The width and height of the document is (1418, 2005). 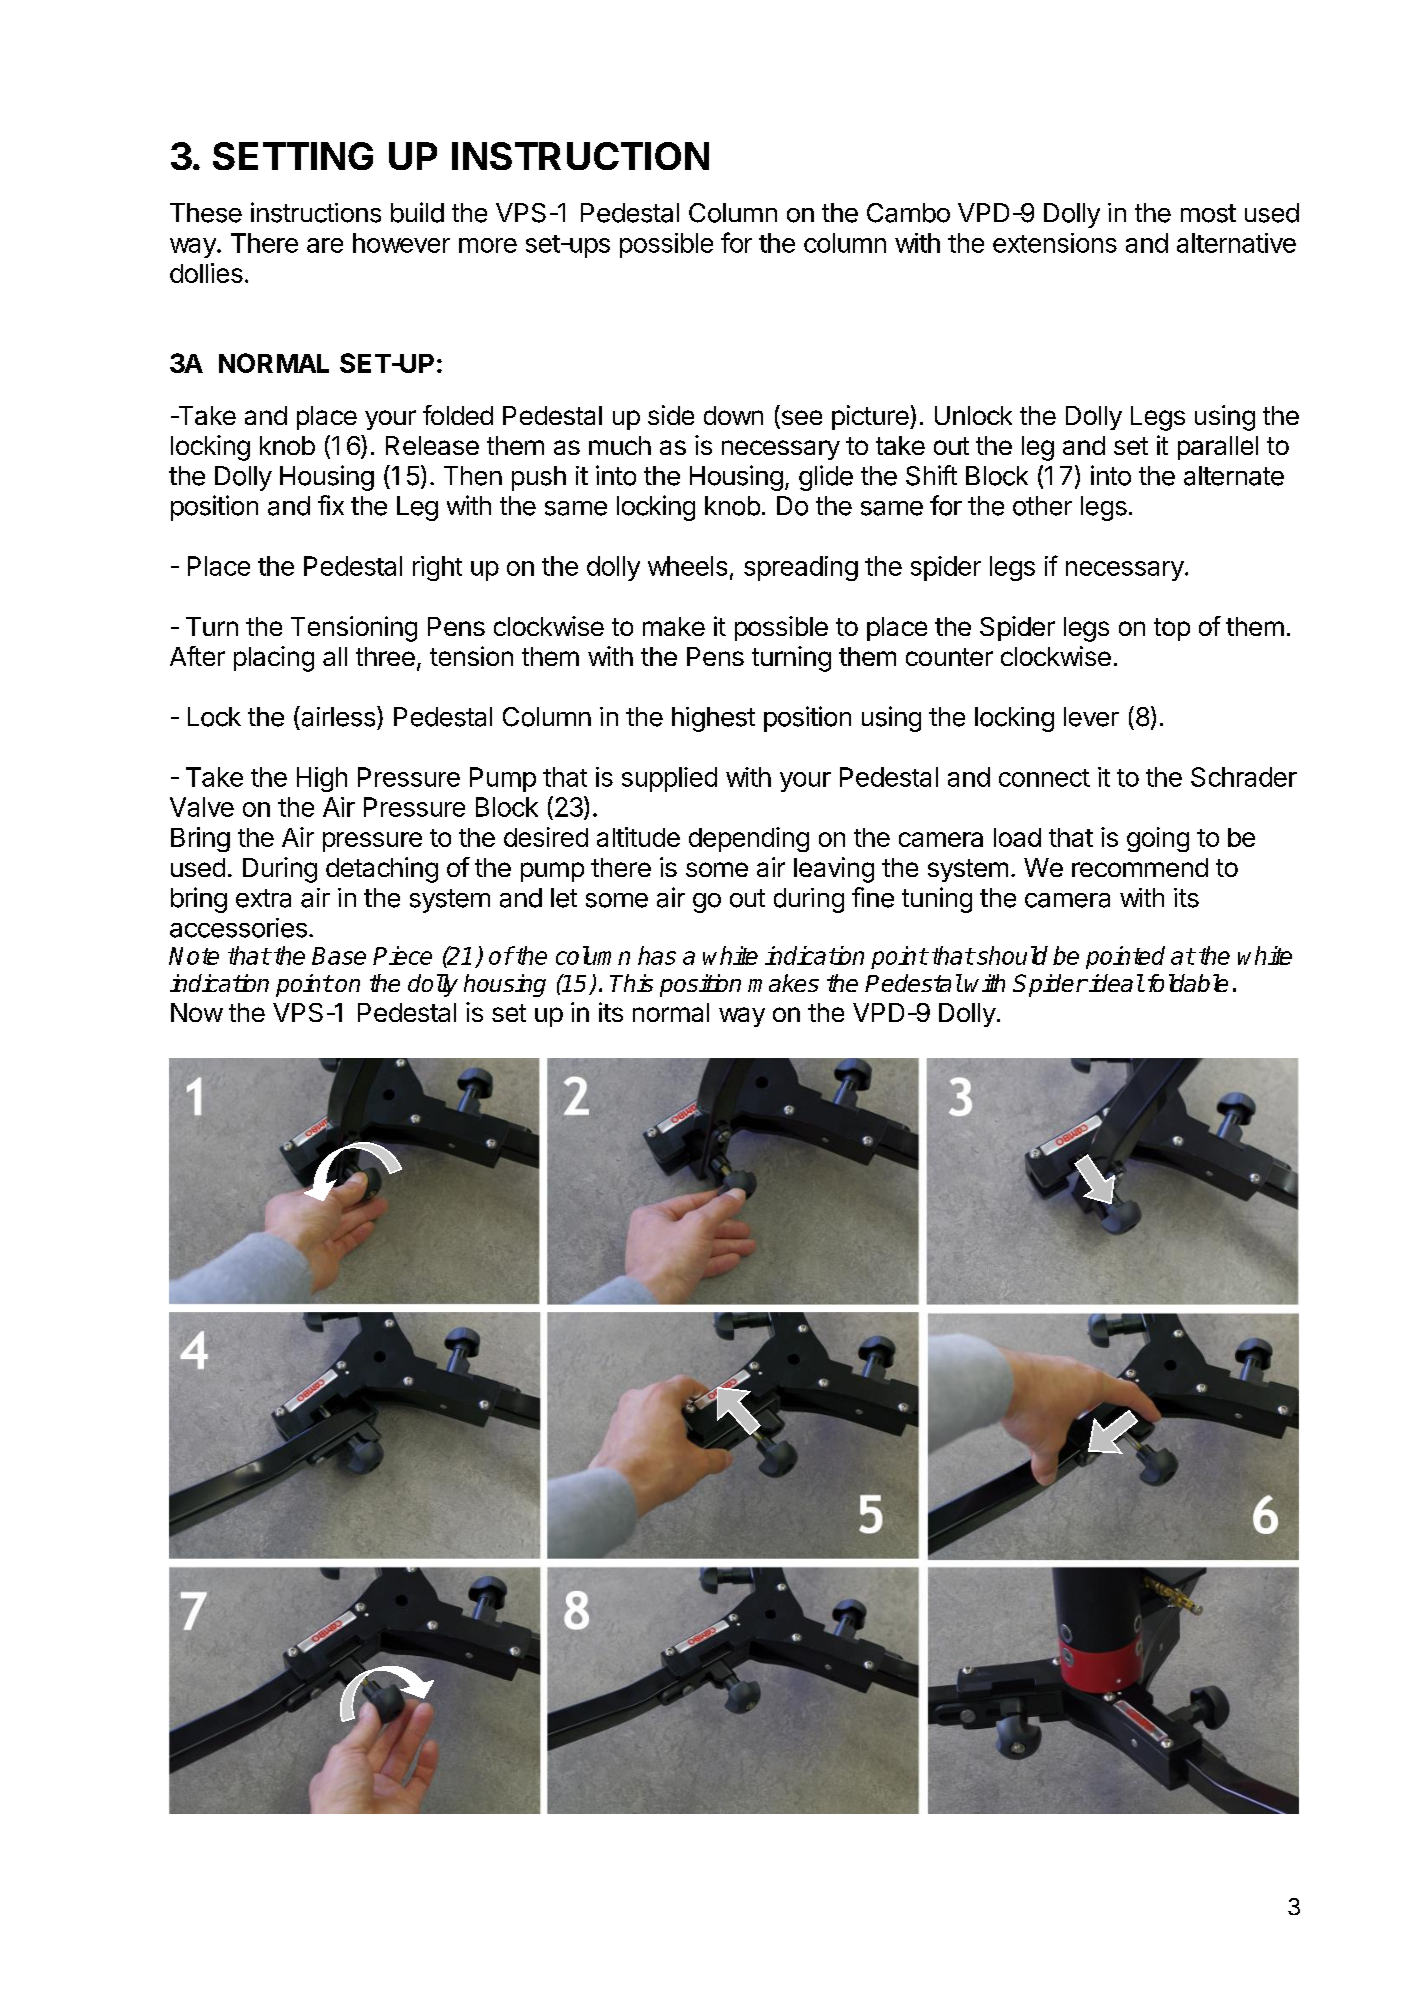 What do you see at coordinates (339, 956) in the document?
I see `Base` at bounding box center [339, 956].
